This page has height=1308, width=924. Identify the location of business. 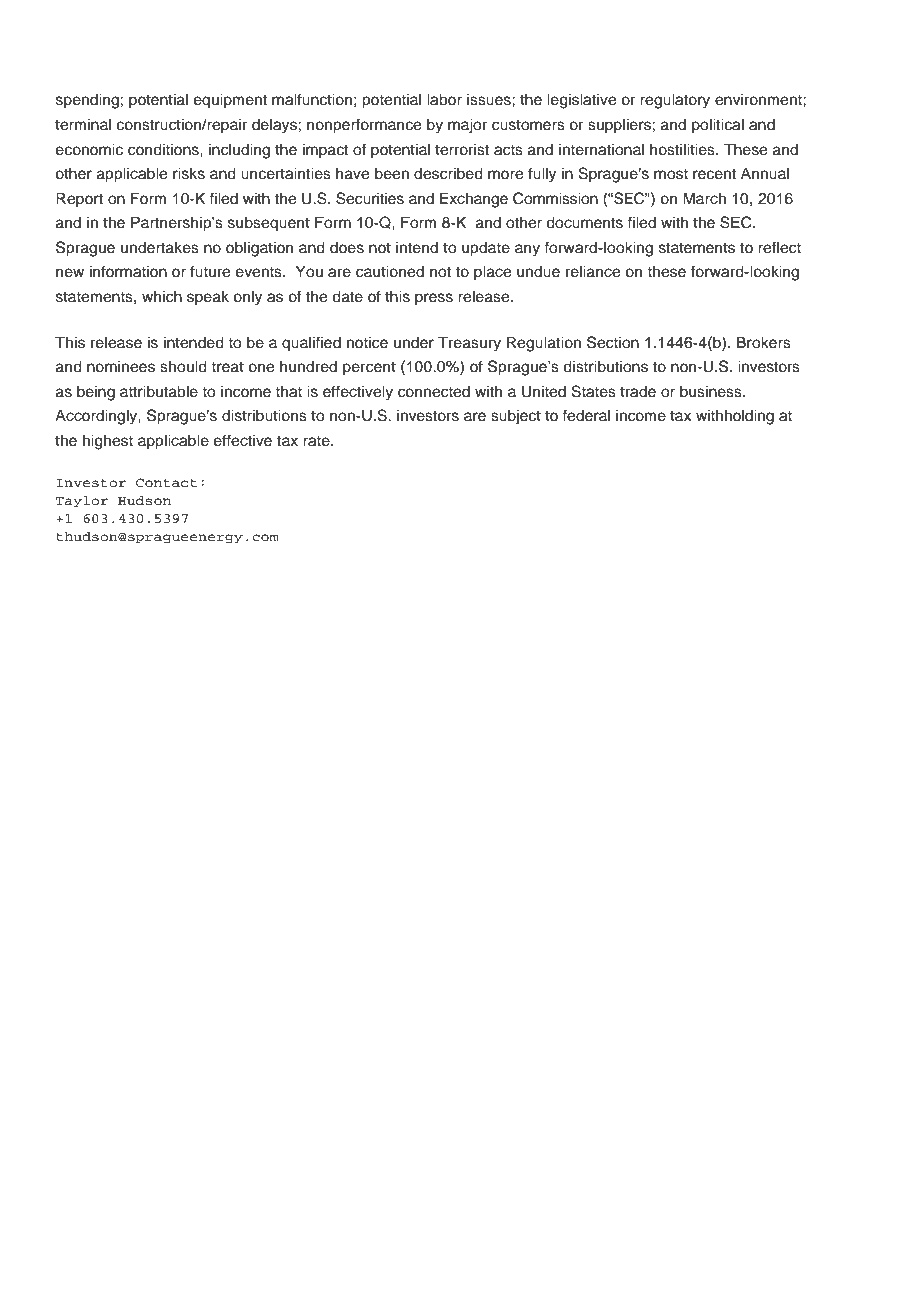
(712, 391).
